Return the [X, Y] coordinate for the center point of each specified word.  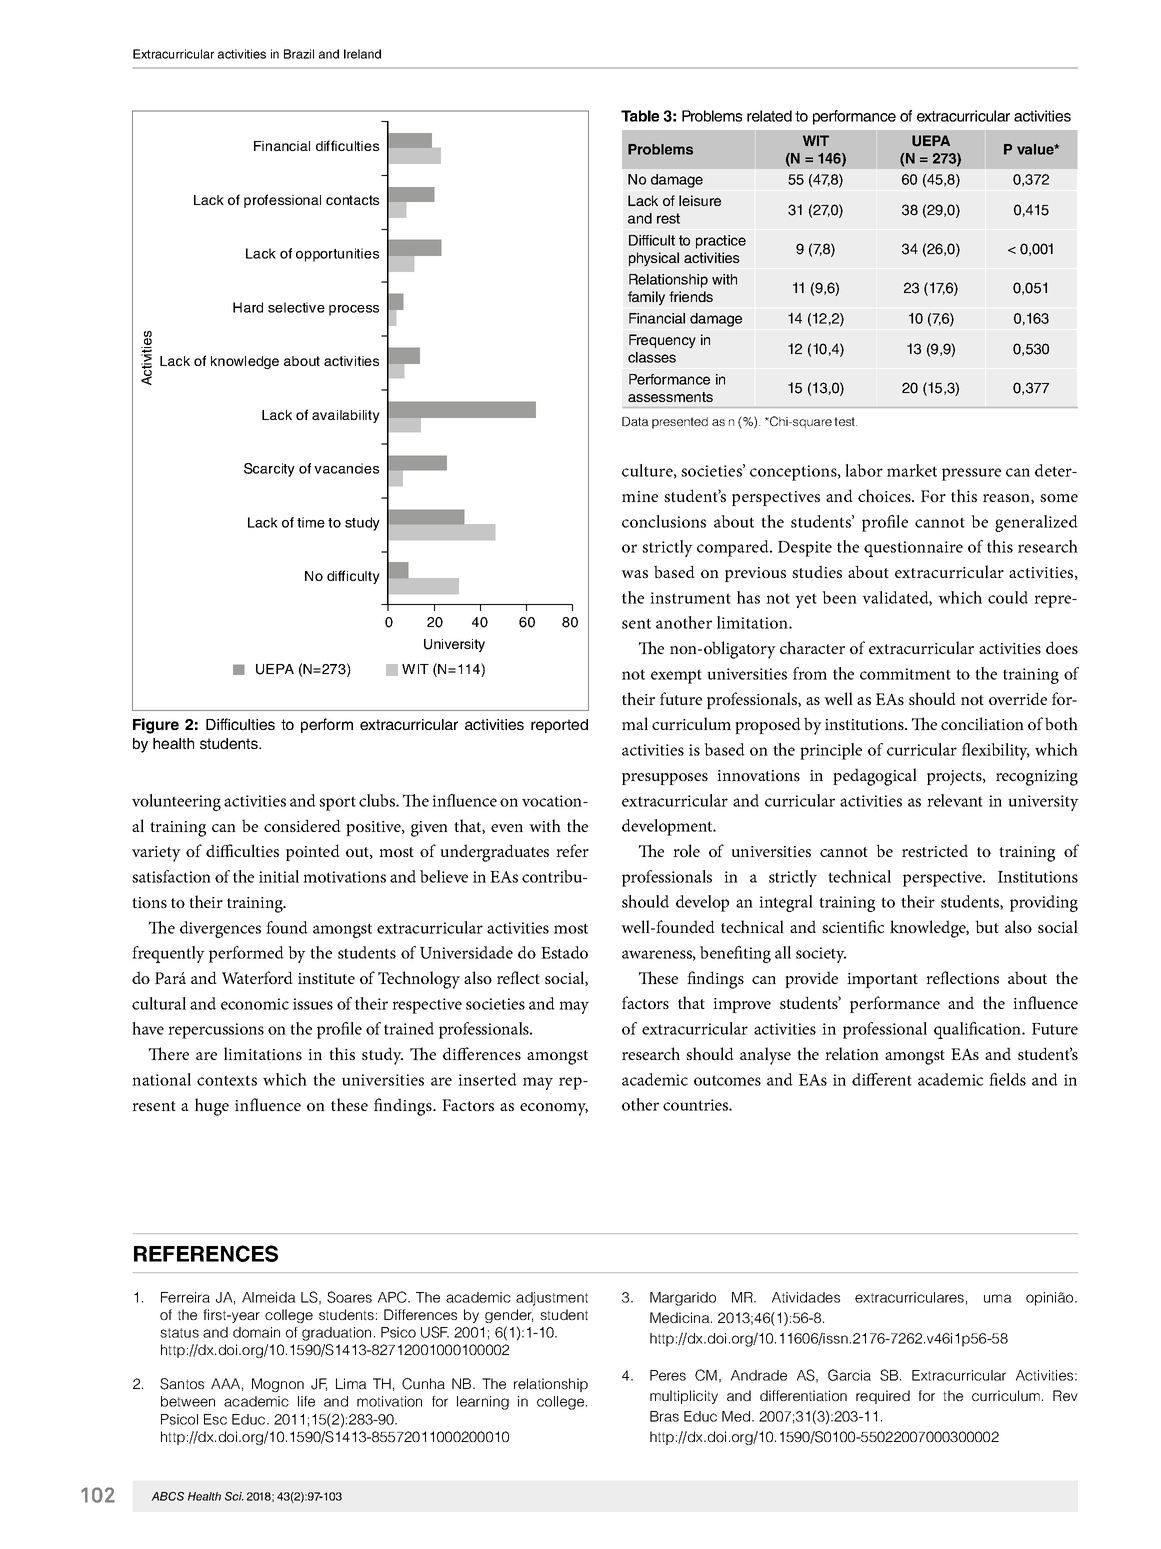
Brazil [299, 54]
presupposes [665, 779]
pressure [971, 474]
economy [554, 1109]
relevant [955, 800]
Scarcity [269, 470]
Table [640, 116]
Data [635, 421]
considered [302, 825]
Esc [215, 1419]
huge [212, 1107]
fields [1007, 1079]
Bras [664, 1416]
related [769, 116]
